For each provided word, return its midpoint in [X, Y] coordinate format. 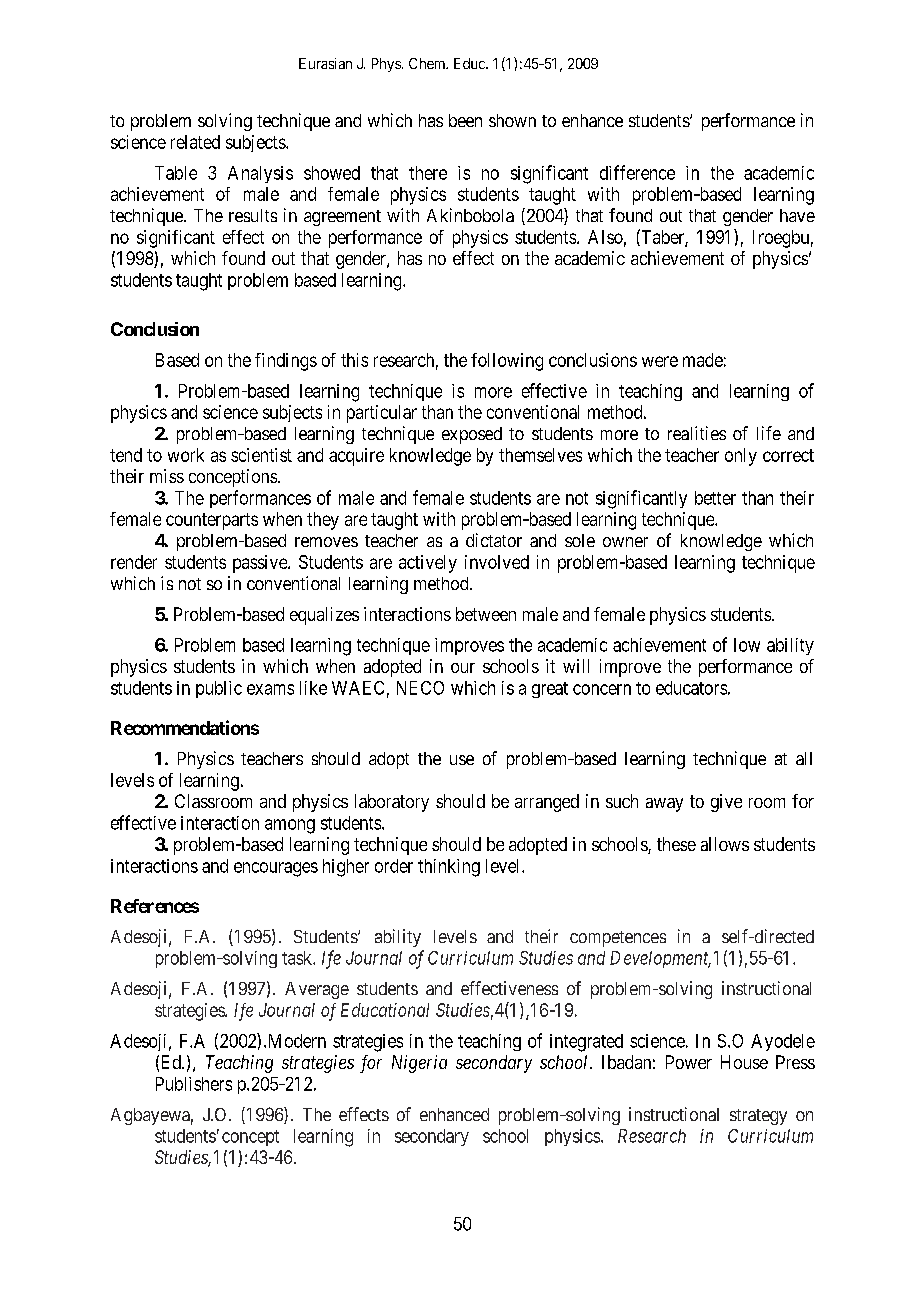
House [744, 1062]
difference [637, 172]
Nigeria [419, 1064]
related [195, 142]
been [465, 120]
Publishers [194, 1084]
